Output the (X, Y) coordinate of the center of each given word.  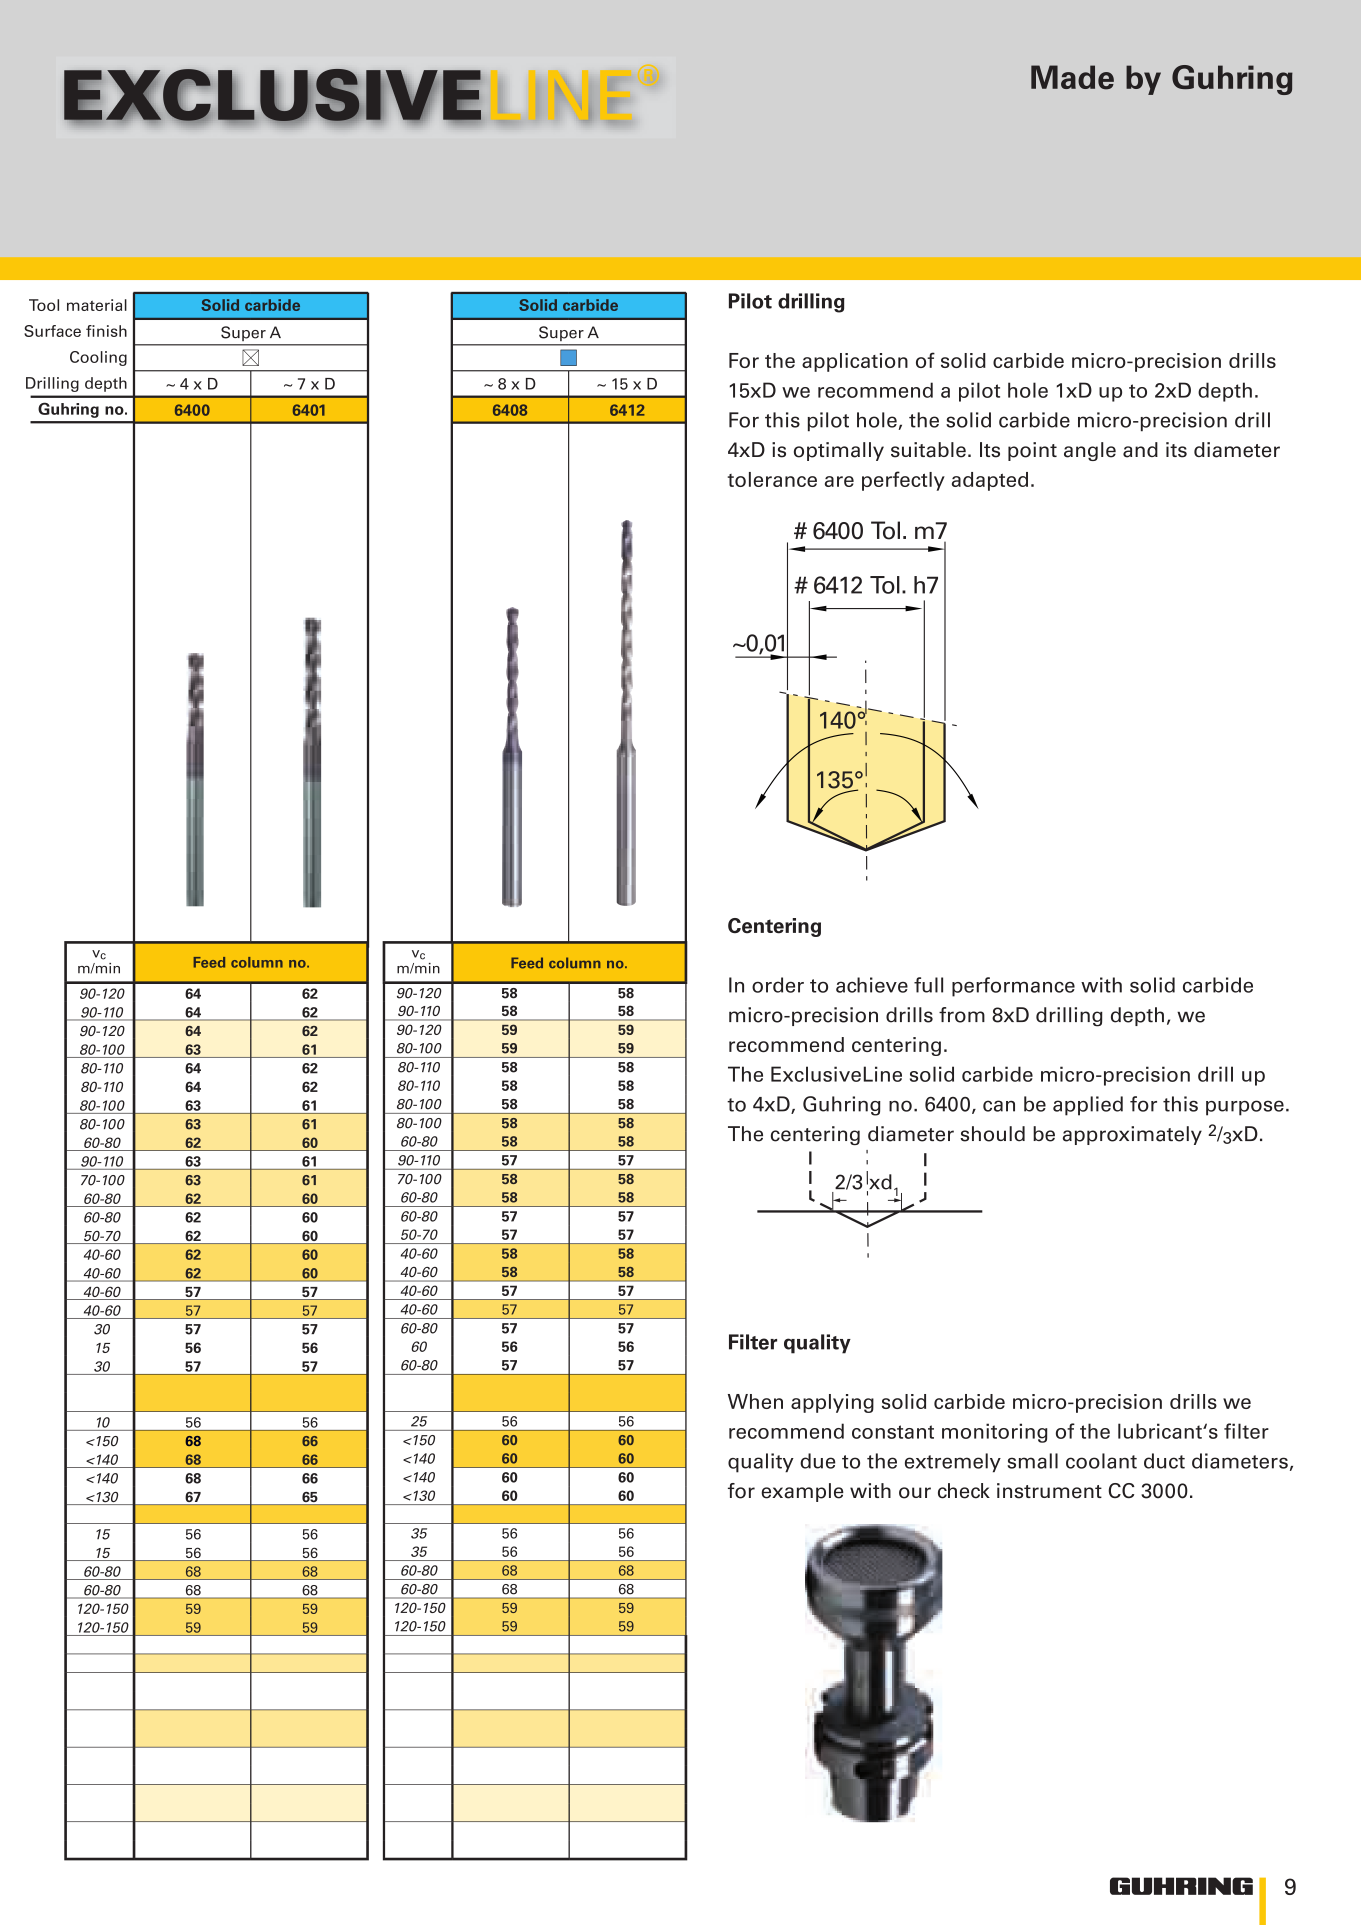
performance (1013, 987)
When (755, 1401)
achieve (872, 985)
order (778, 985)
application (855, 362)
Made (1072, 77)
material (97, 305)
